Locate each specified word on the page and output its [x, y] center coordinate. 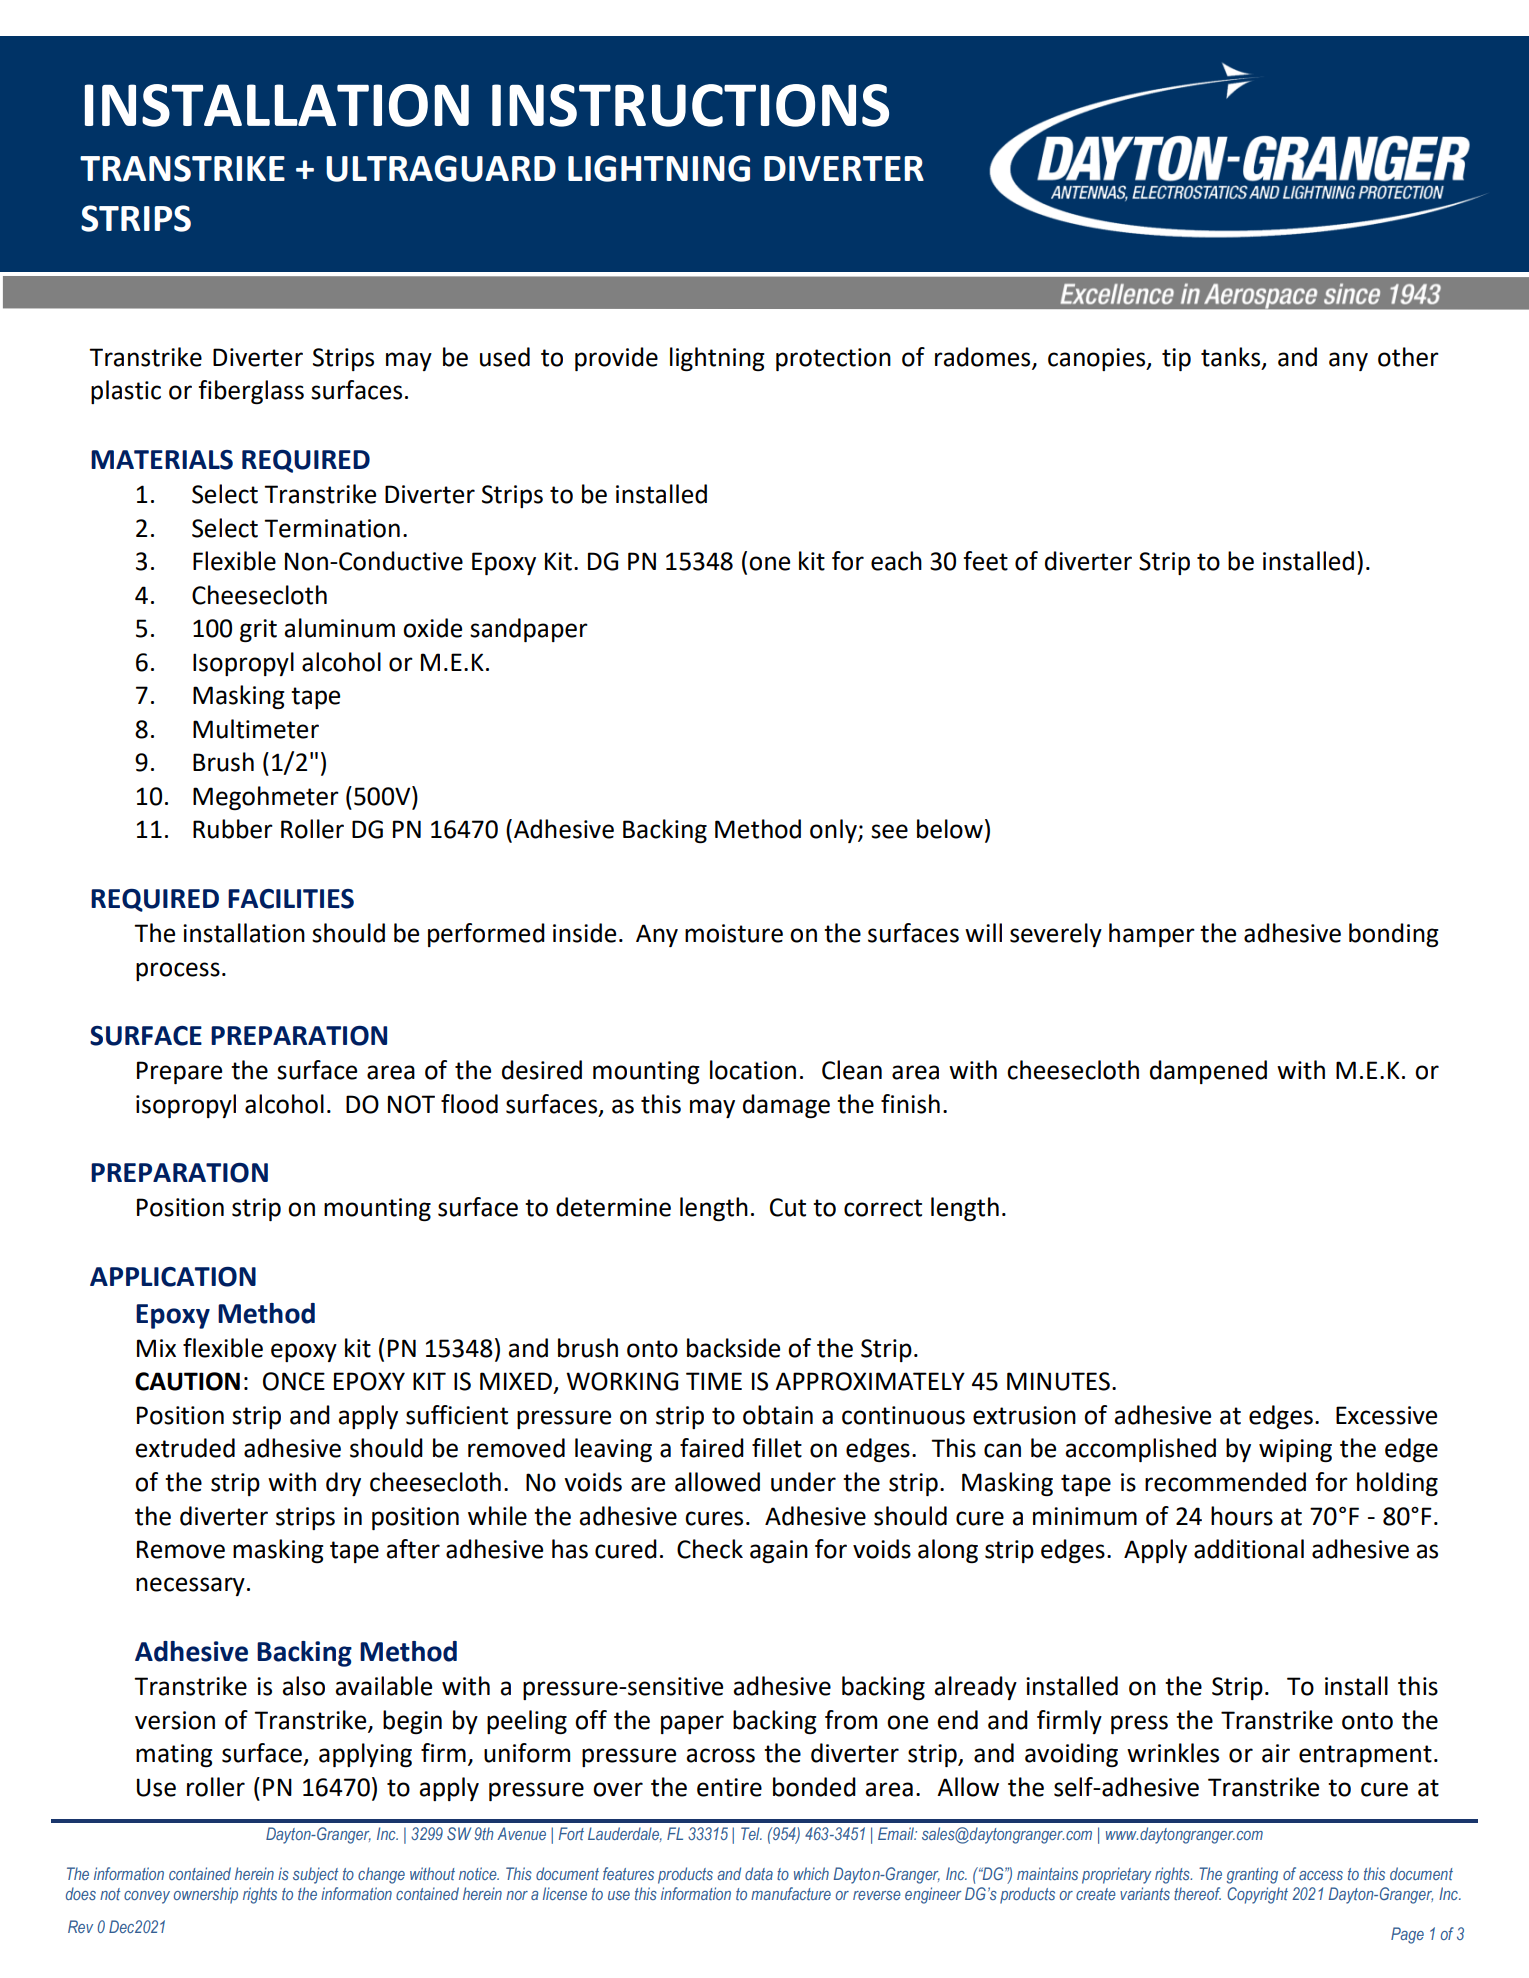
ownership [206, 1895]
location [753, 1070]
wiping [1295, 1450]
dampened [1208, 1072]
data [759, 1873]
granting [1252, 1875]
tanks [1232, 357]
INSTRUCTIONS [690, 105]
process [178, 971]
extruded [185, 1448]
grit [258, 631]
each [896, 561]
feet [985, 561]
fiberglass [251, 392]
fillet [777, 1448]
